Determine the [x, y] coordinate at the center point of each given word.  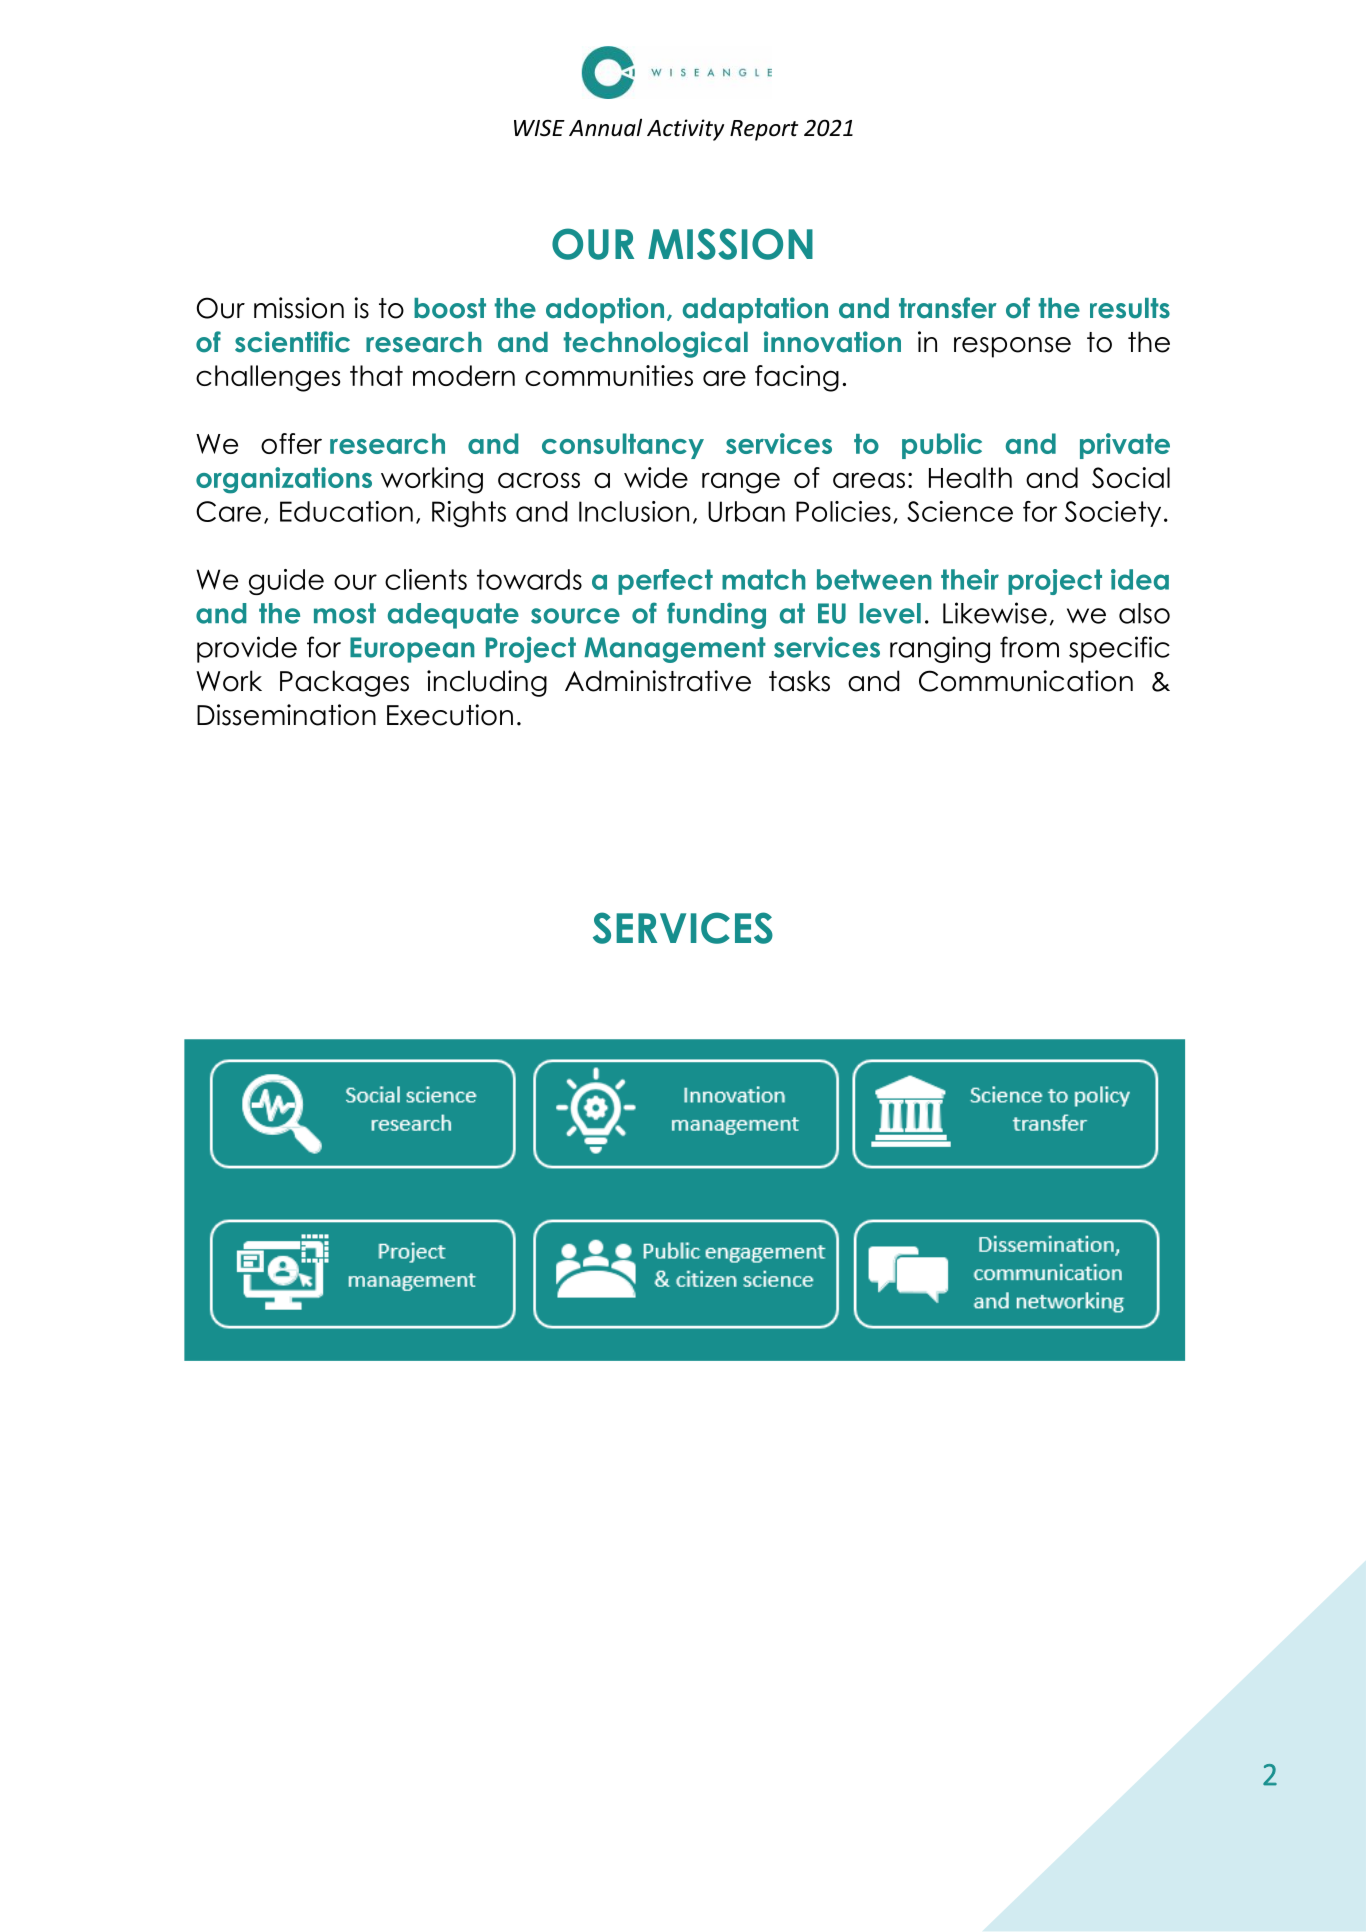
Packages [344, 683]
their [970, 579]
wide [656, 477]
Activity [685, 130]
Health [970, 477]
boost [450, 308]
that [376, 375]
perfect [665, 582]
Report [764, 130]
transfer [948, 308]
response [1012, 347]
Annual [605, 127]
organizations [284, 480]
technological [655, 344]
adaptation [755, 310]
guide [286, 582]
